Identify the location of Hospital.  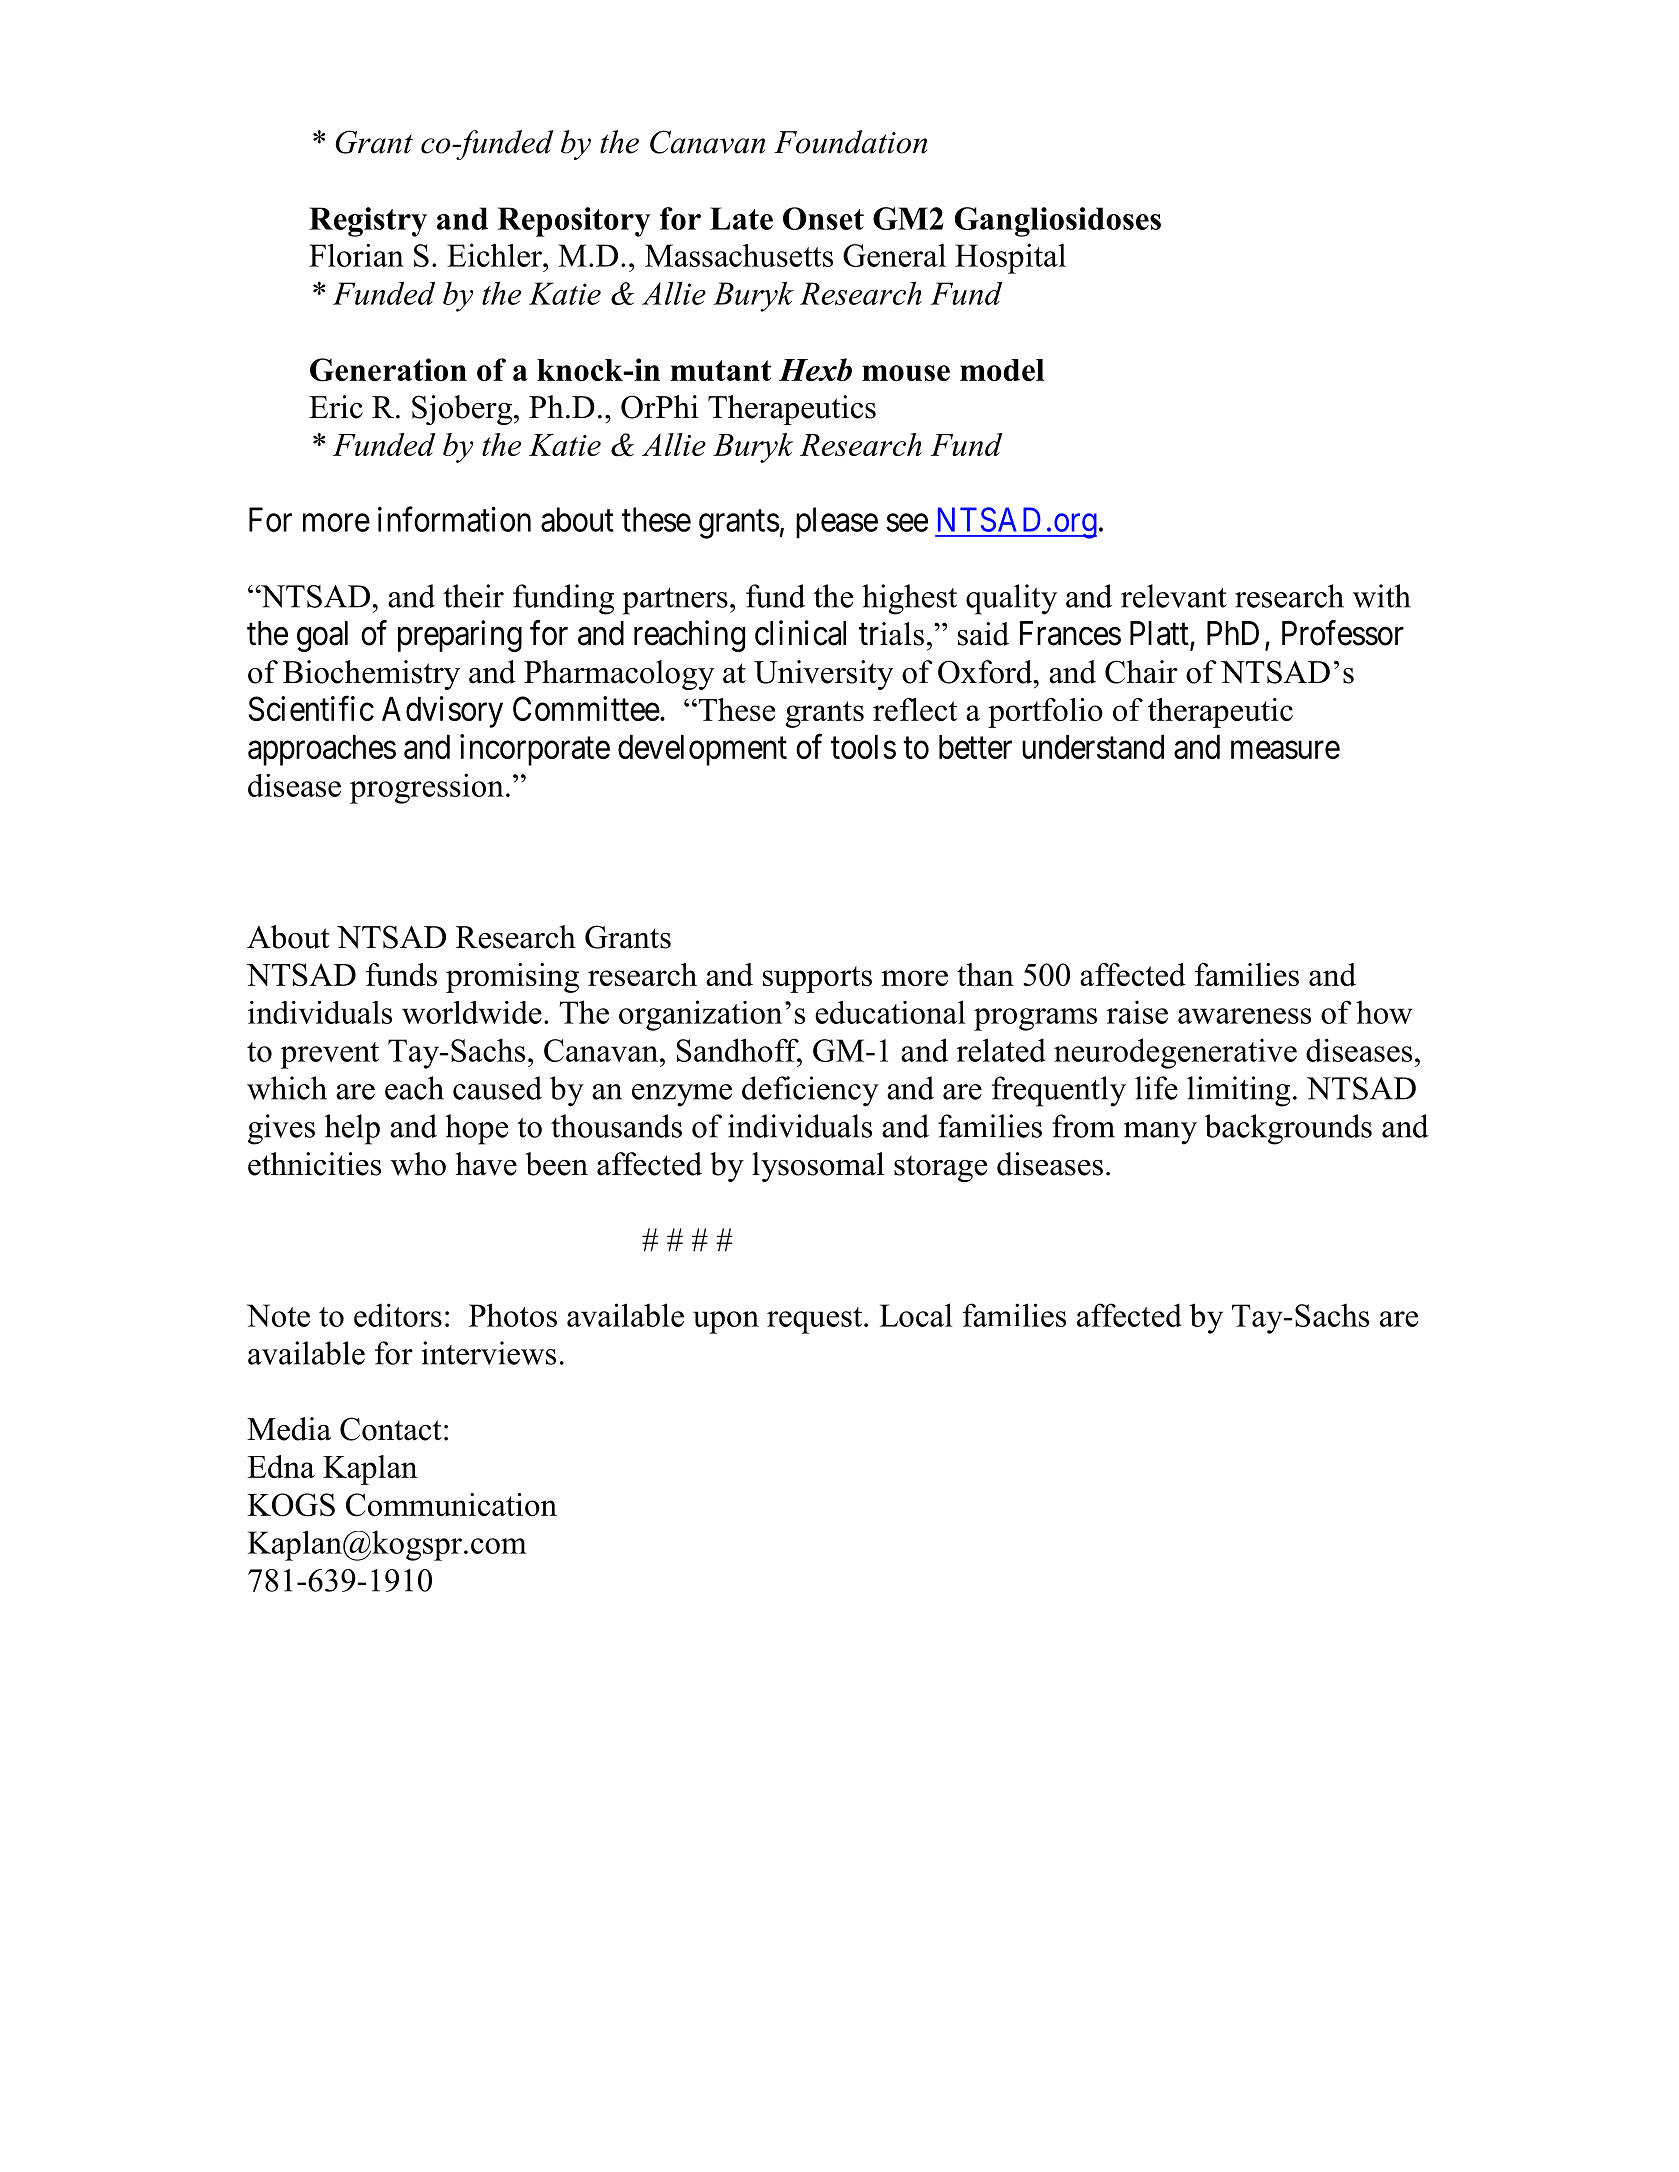
(1010, 258).
